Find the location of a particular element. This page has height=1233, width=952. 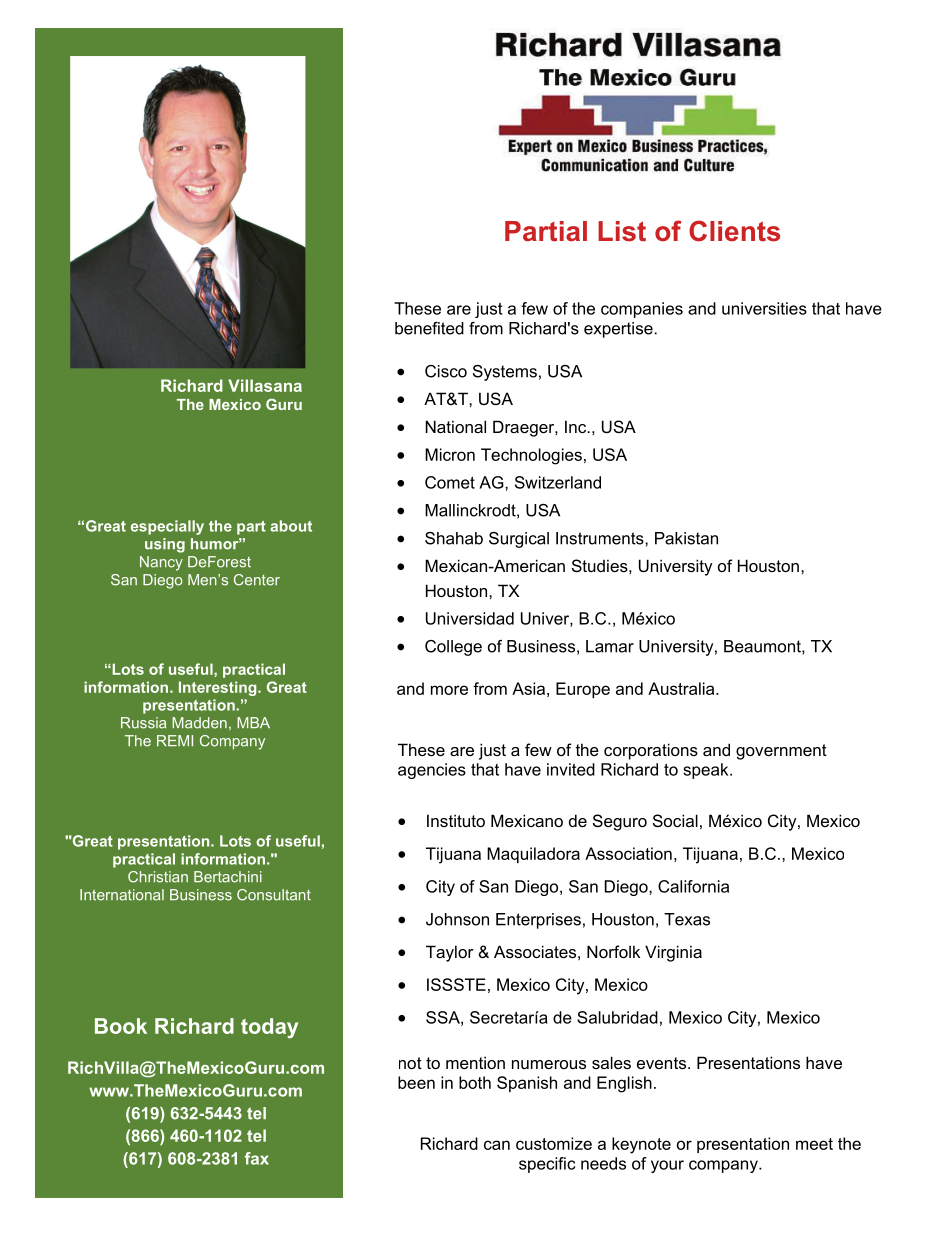

Comet is located at coordinates (450, 482).
